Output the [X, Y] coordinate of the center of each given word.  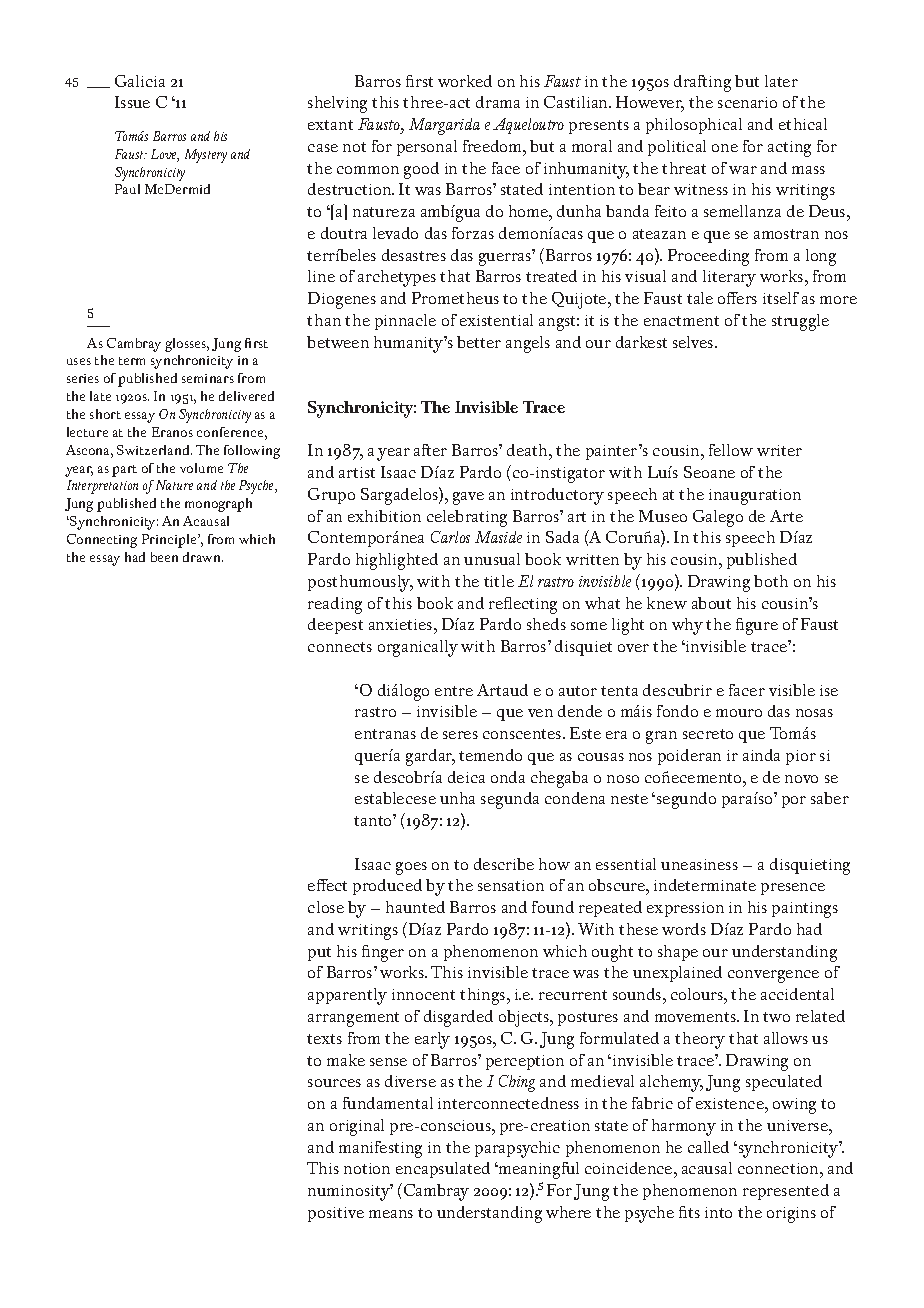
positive [336, 1214]
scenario [747, 102]
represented [786, 1192]
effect [327, 885]
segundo [686, 800]
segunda [510, 800]
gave [468, 498]
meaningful [538, 1170]
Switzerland [154, 450]
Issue [132, 102]
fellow [731, 450]
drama [498, 102]
